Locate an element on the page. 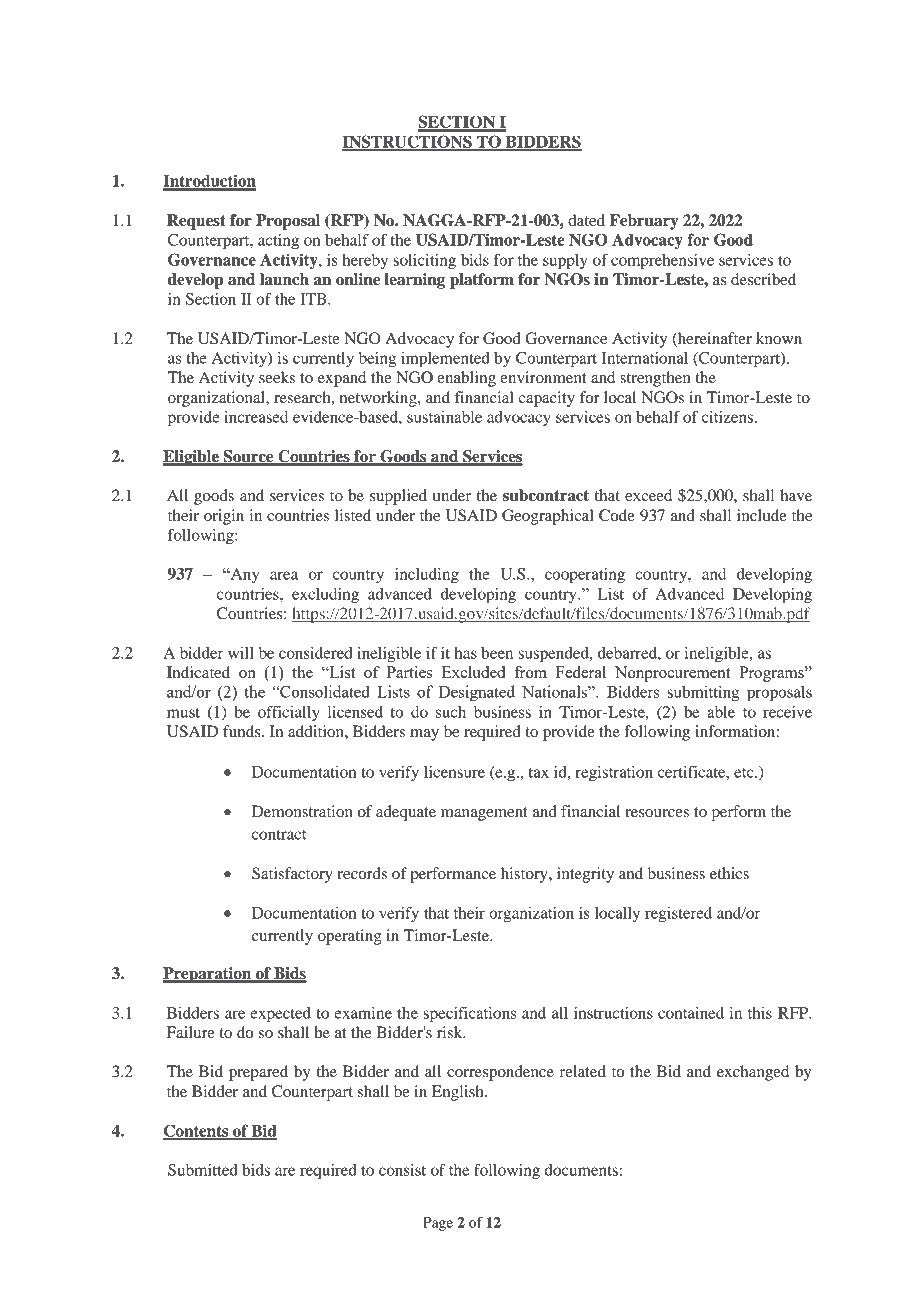  Designated is located at coordinates (477, 693).
